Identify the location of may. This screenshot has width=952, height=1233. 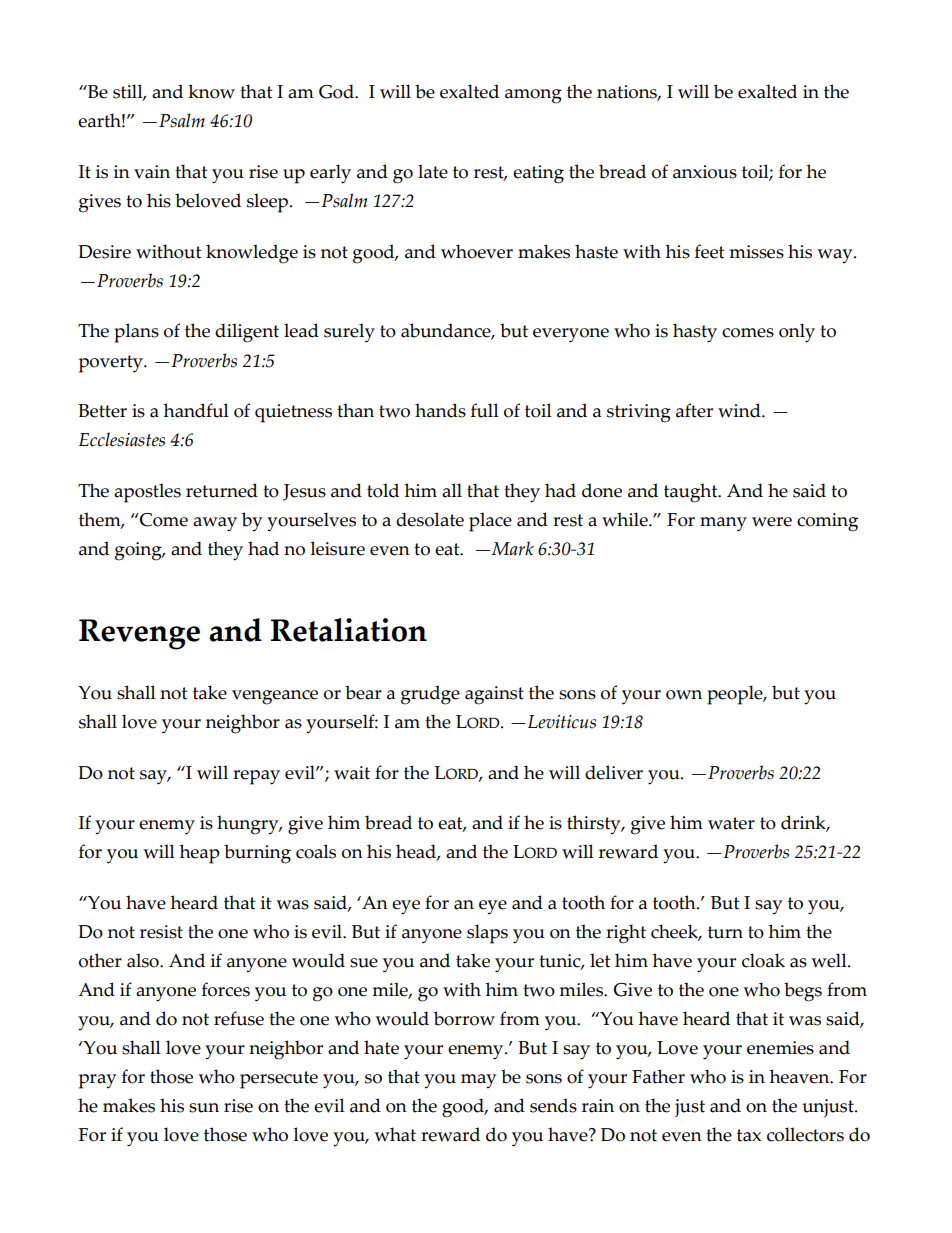
(478, 1081).
